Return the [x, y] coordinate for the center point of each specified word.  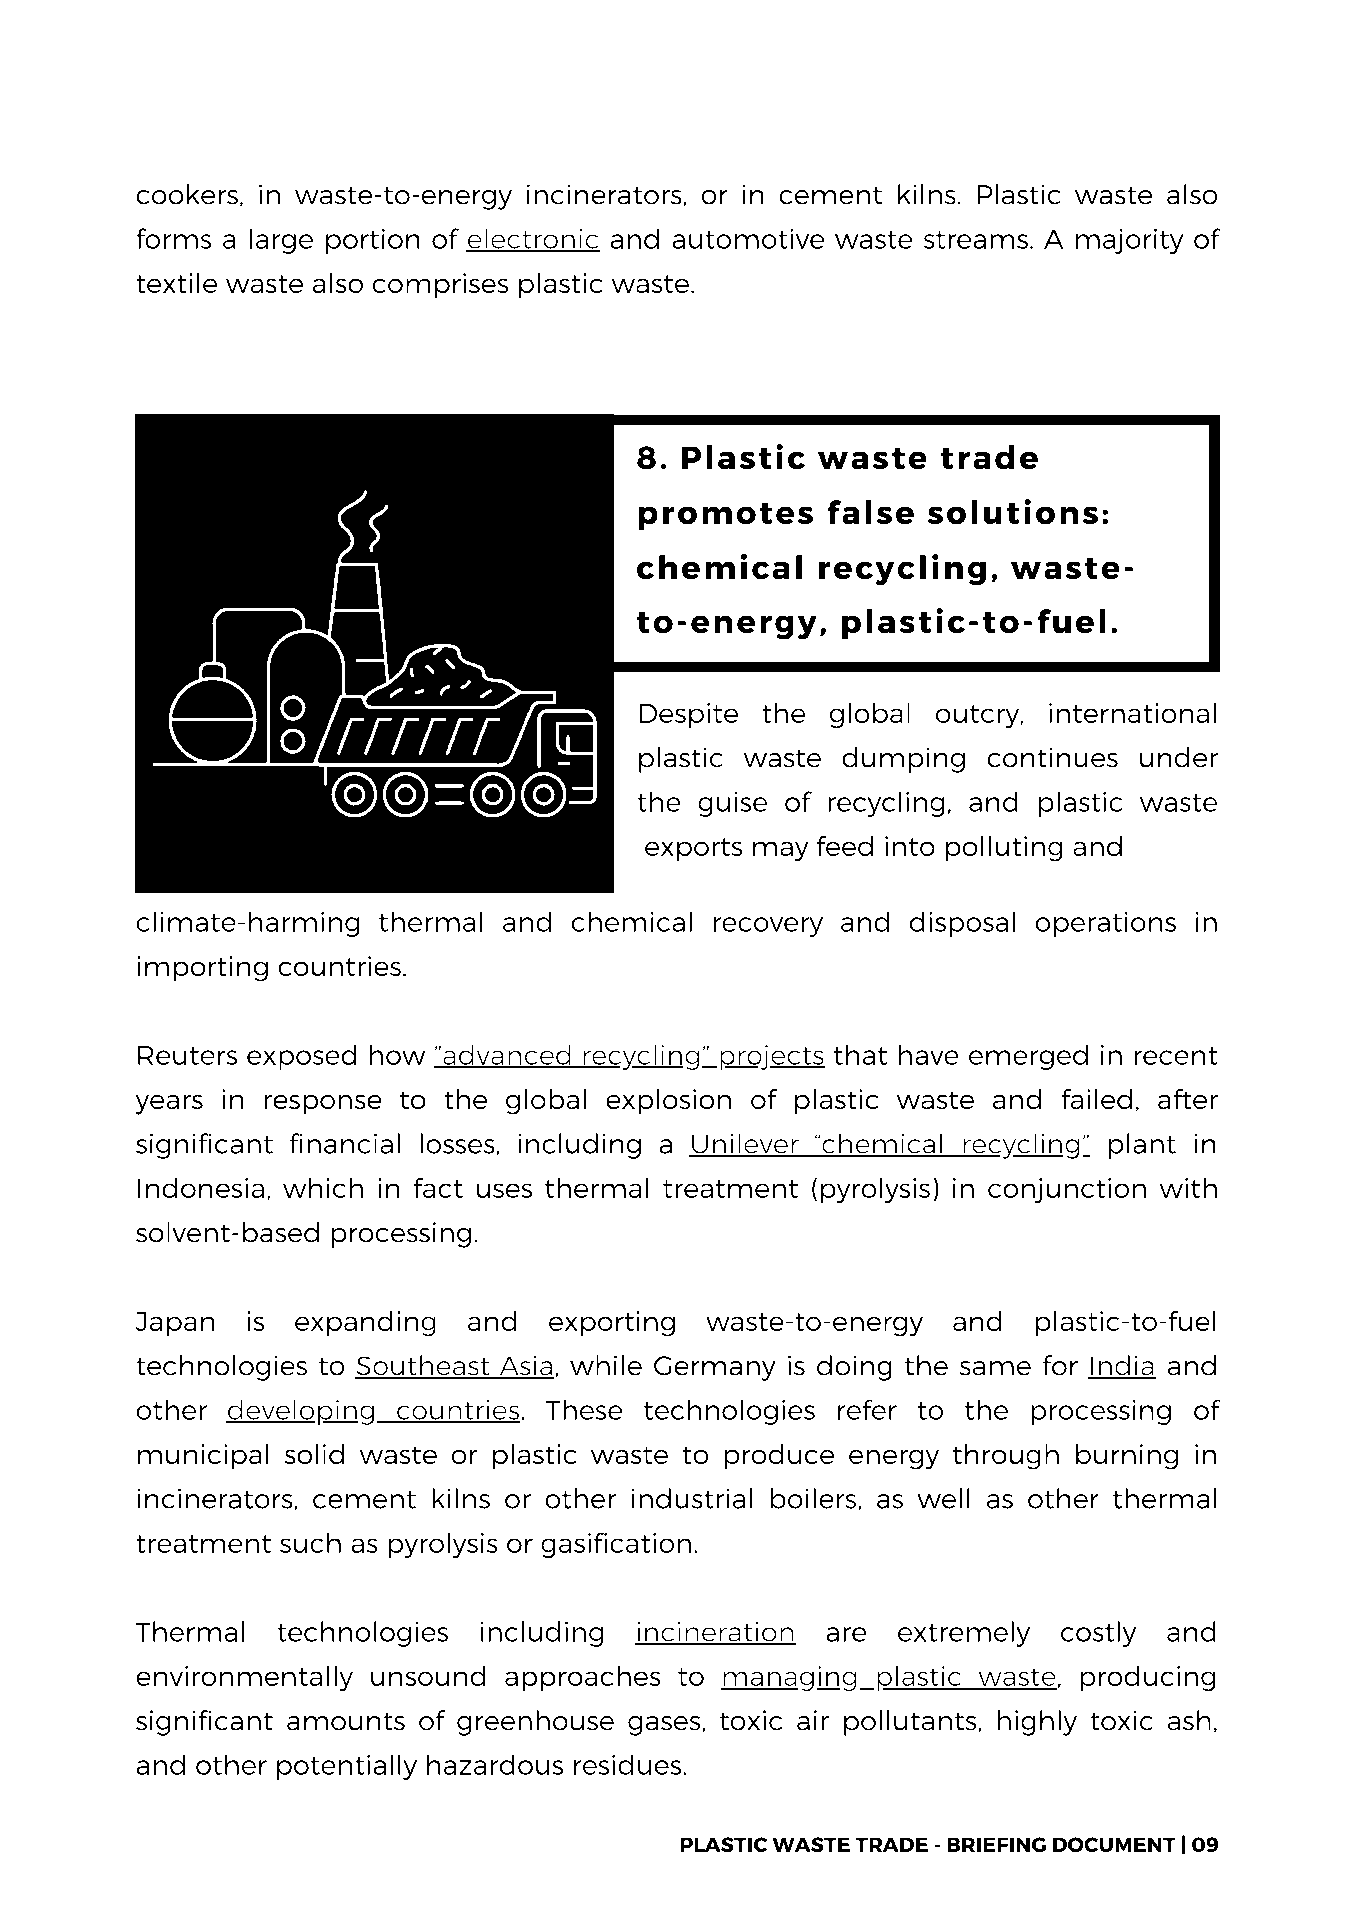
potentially [347, 1767]
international [1132, 712]
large [281, 241]
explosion [668, 1102]
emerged [1028, 1057]
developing [300, 1412]
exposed [302, 1057]
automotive [748, 239]
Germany [715, 1368]
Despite [688, 716]
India [1122, 1366]
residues [629, 1764]
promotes [725, 517]
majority [1130, 241]
